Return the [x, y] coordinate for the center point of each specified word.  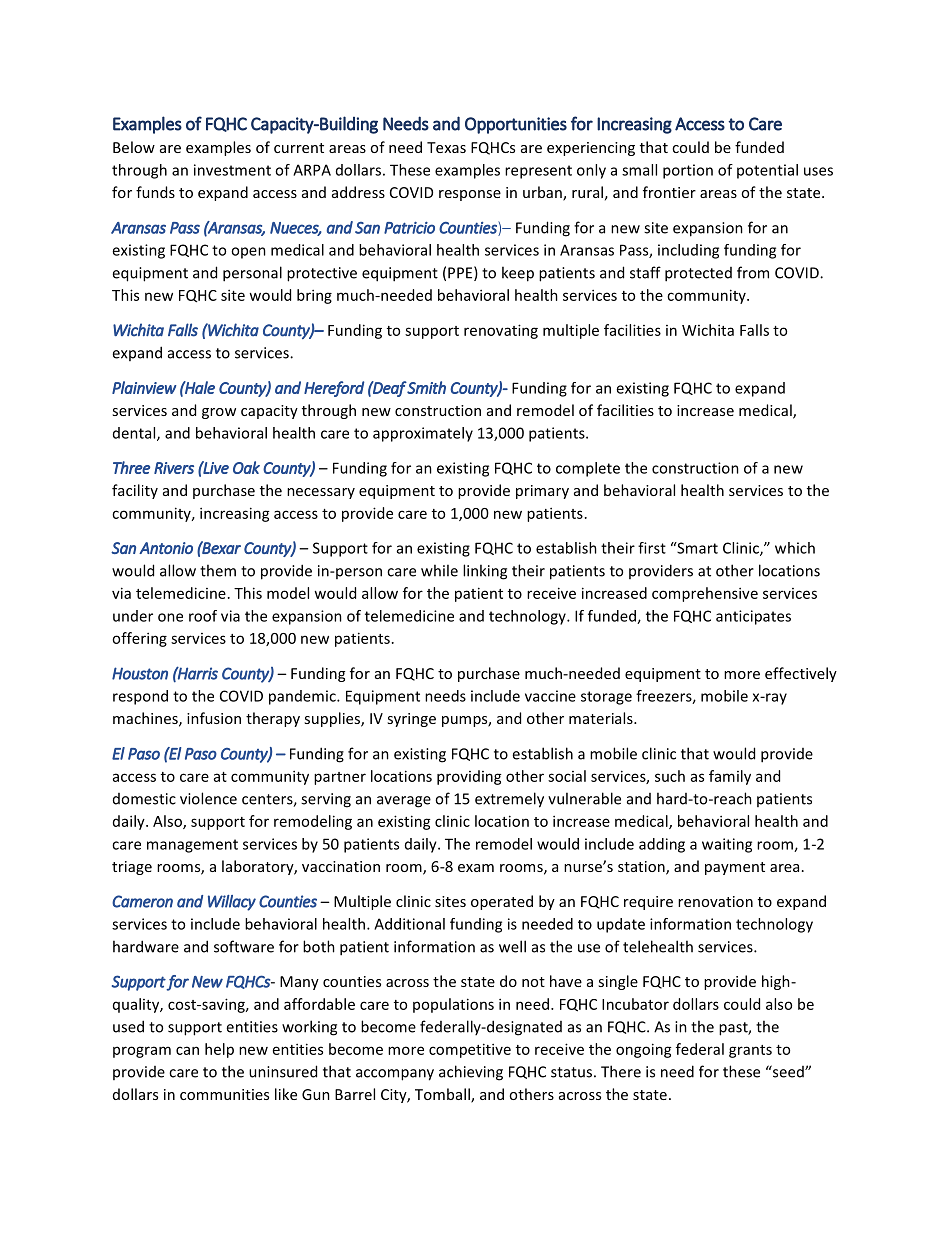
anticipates [753, 617]
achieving [471, 1073]
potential [767, 171]
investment [232, 170]
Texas [446, 147]
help [219, 1050]
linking [485, 572]
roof [203, 616]
